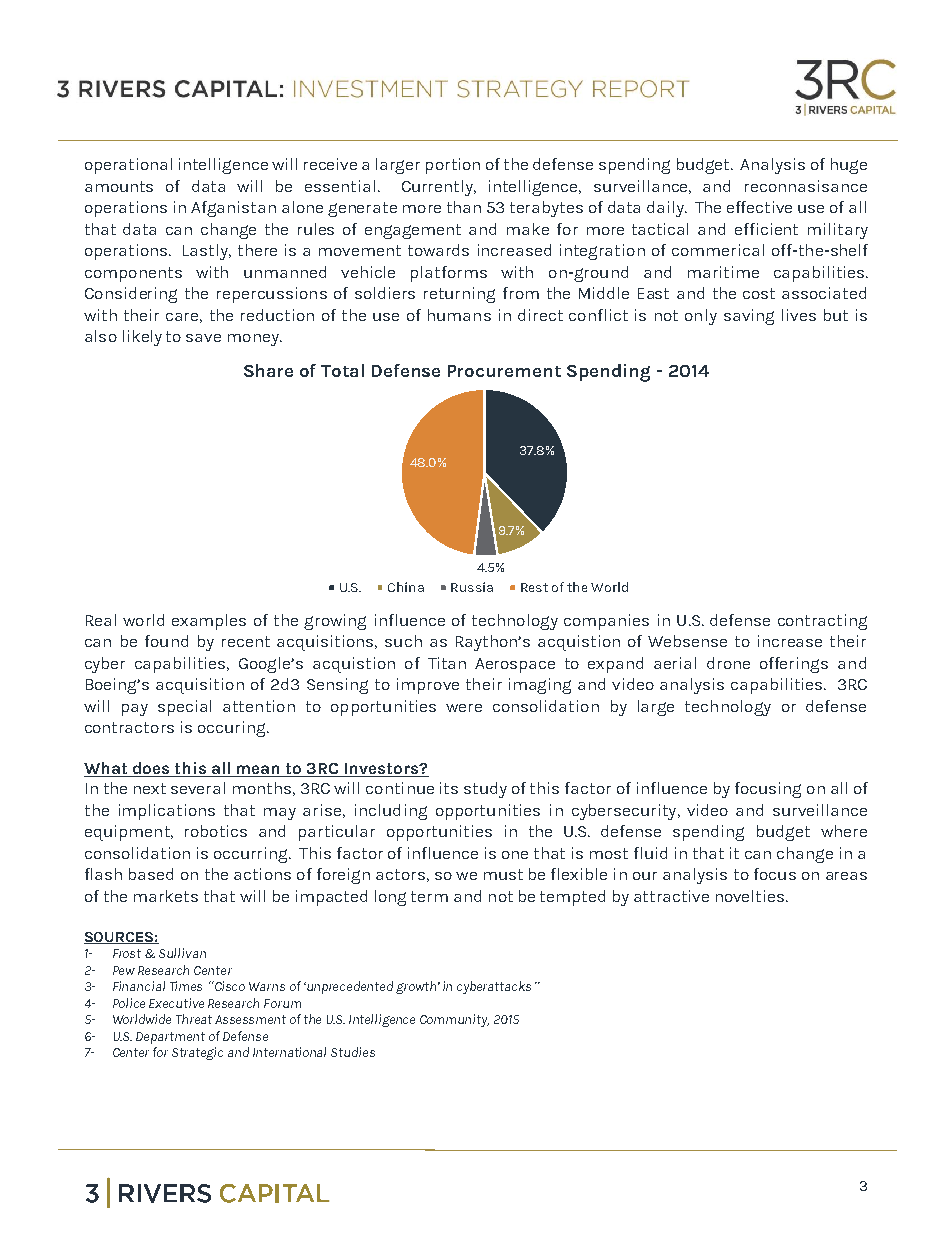 The width and height of the screenshot is (952, 1233). Describe the element at coordinates (151, 769) in the screenshot. I see `does` at that location.
